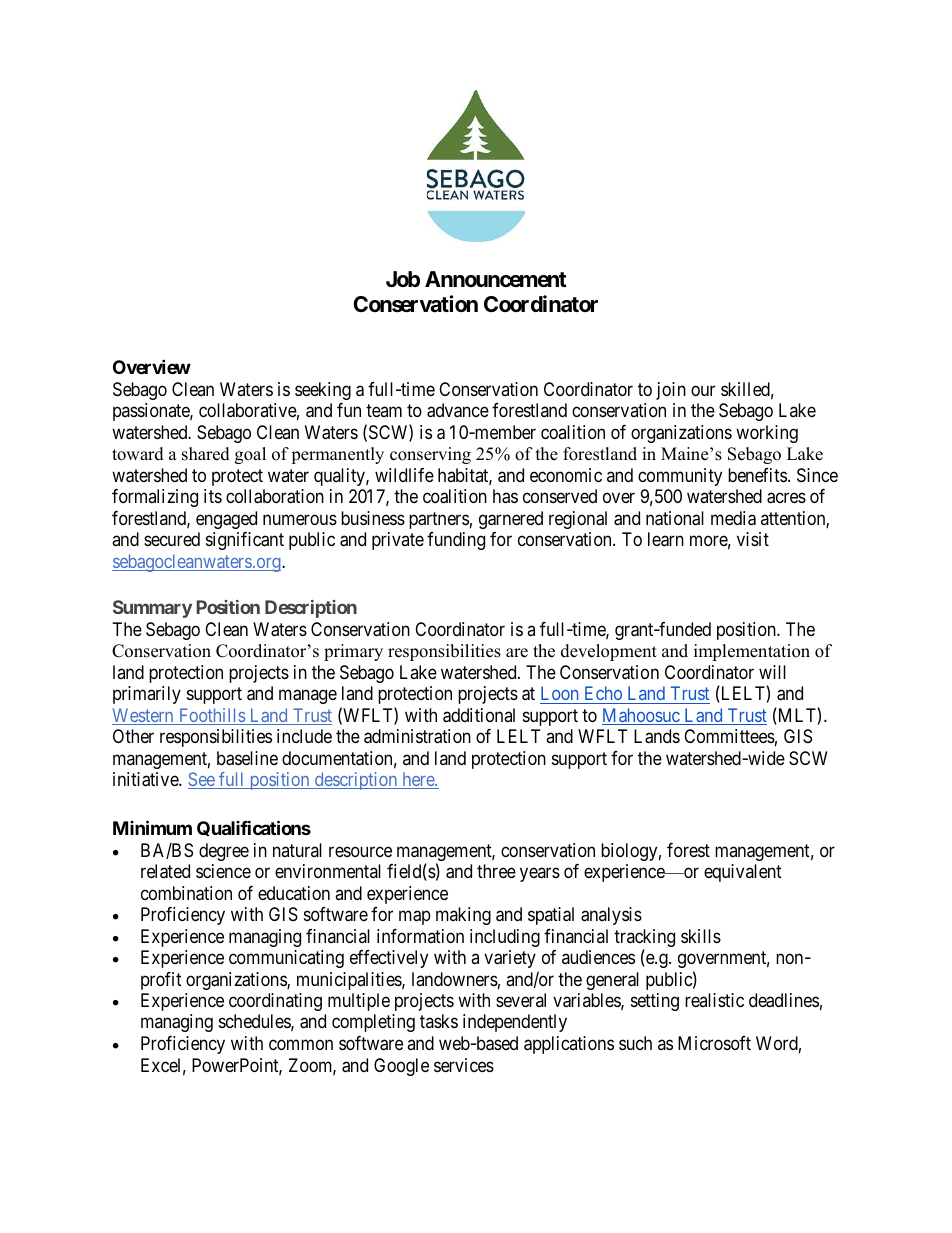 The width and height of the screenshot is (952, 1233). What do you see at coordinates (417, 736) in the screenshot?
I see `administration` at bounding box center [417, 736].
